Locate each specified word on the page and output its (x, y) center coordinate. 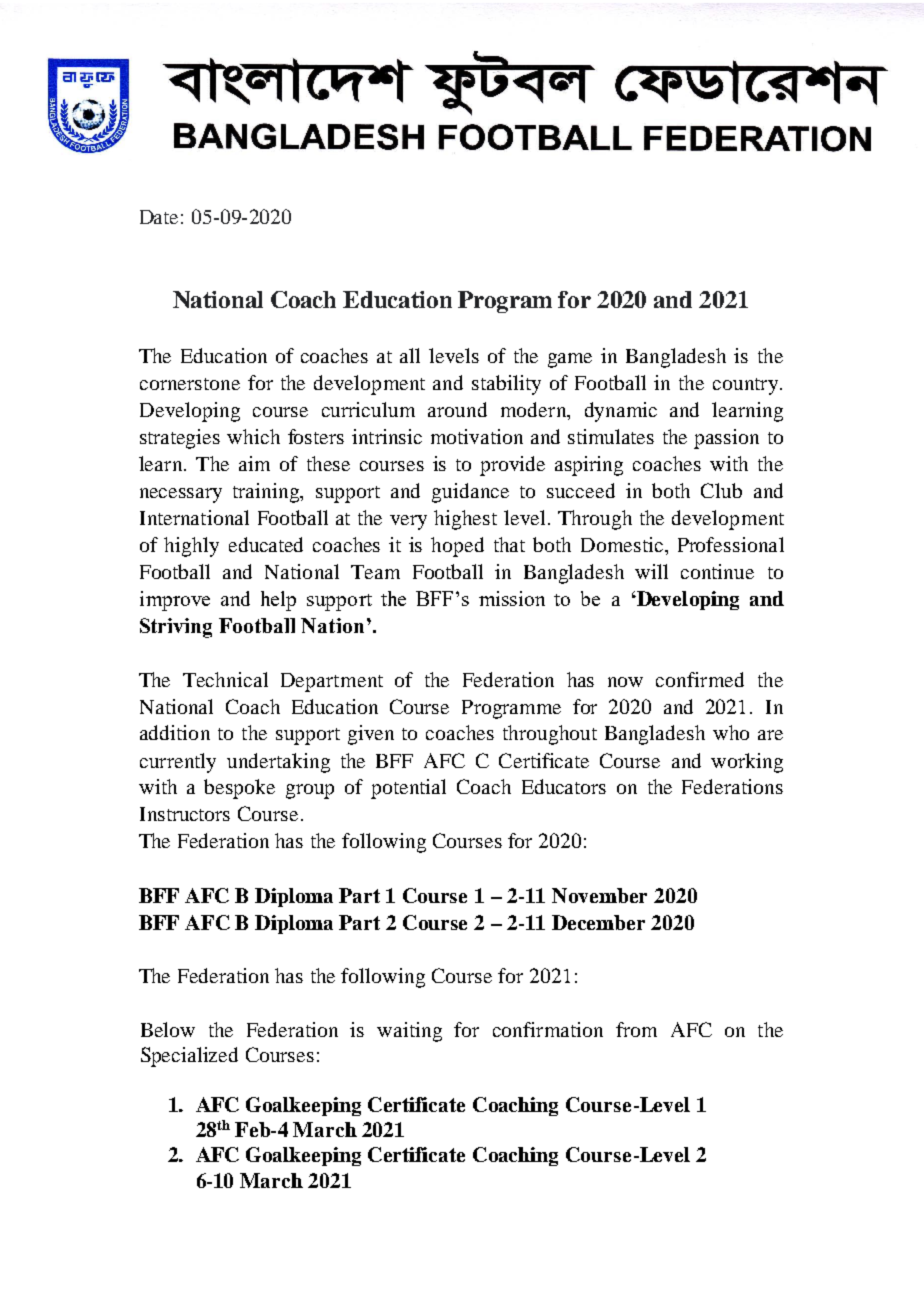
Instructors (185, 814)
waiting (409, 1032)
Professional (731, 544)
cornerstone (190, 384)
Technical (225, 679)
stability (506, 385)
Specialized (189, 1057)
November (599, 895)
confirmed (700, 679)
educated (266, 544)
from (636, 1029)
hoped (457, 547)
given (371, 735)
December (598, 922)
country (747, 386)
